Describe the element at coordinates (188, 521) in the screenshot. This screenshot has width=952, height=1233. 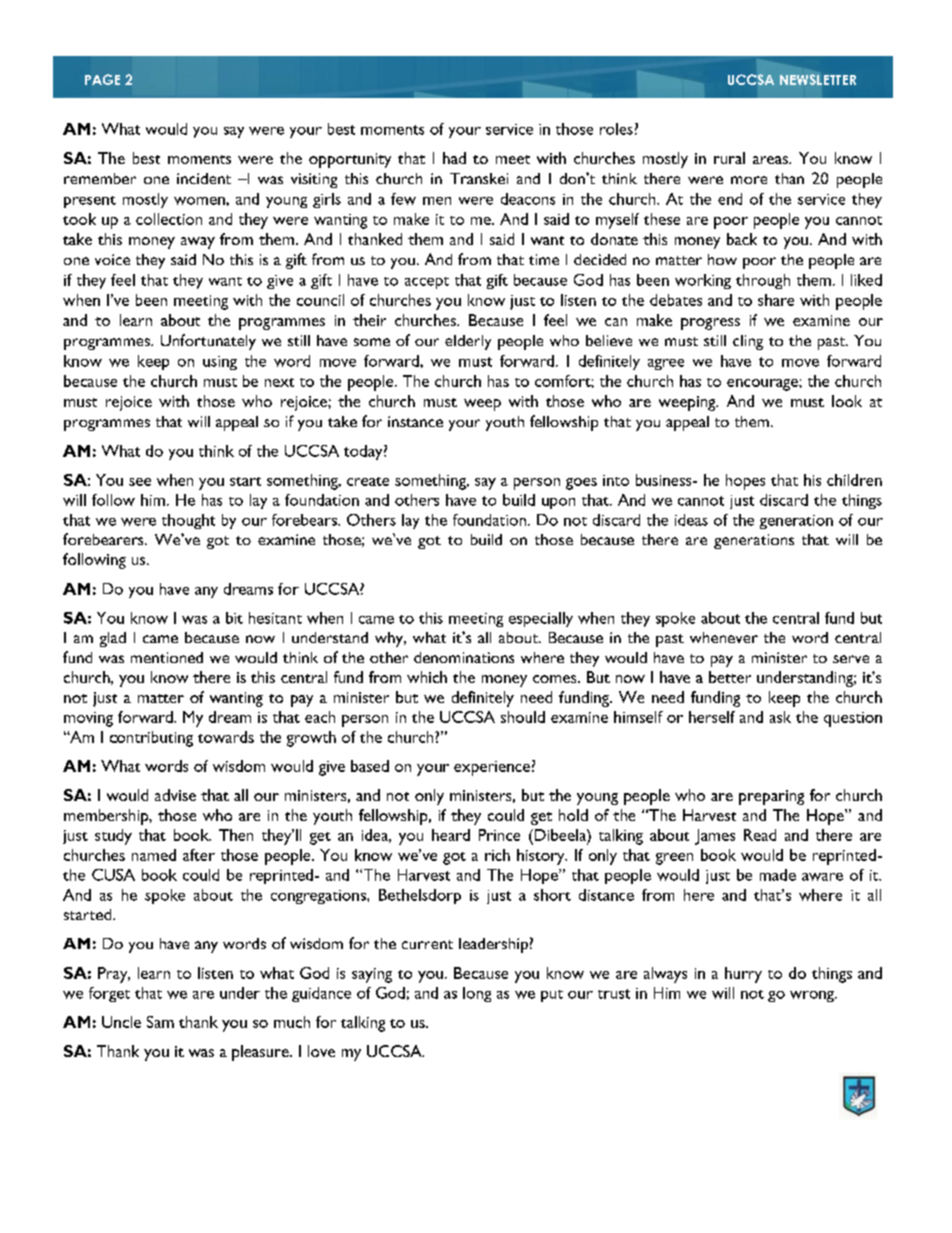
I see `thought` at that location.
